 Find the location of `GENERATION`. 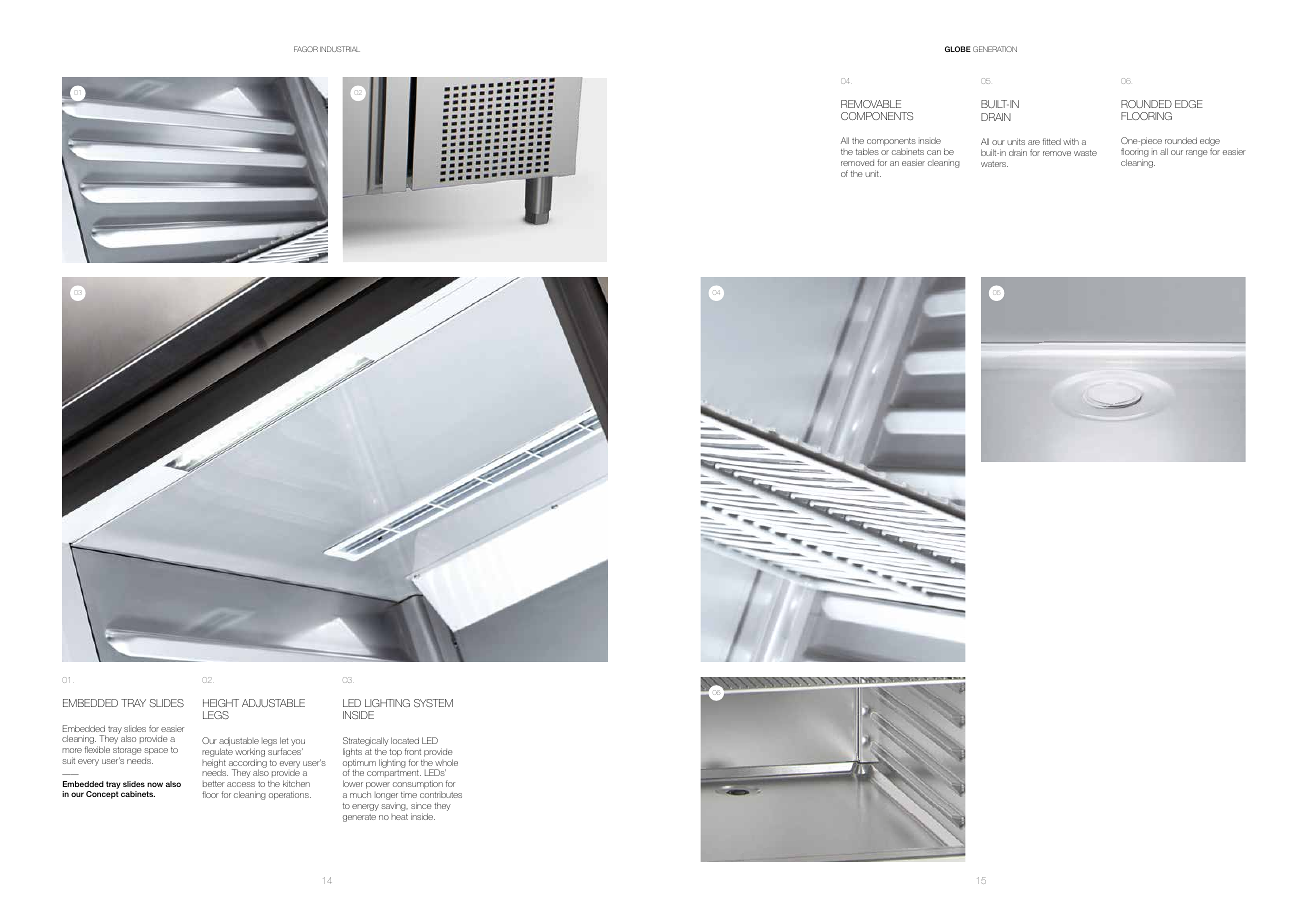

GENERATION is located at coordinates (995, 49).
